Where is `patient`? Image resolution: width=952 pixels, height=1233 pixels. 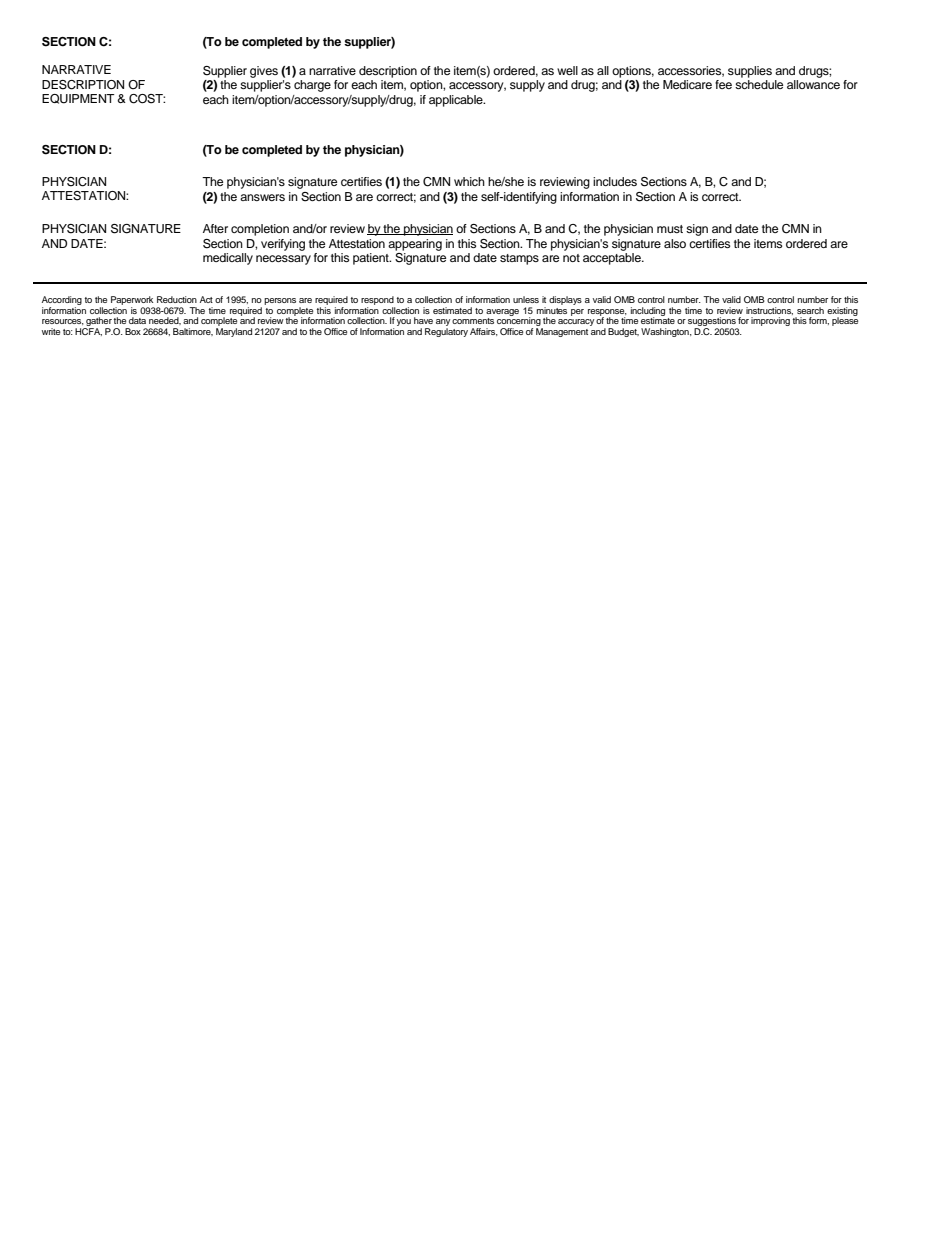 patient is located at coordinates (372, 259).
